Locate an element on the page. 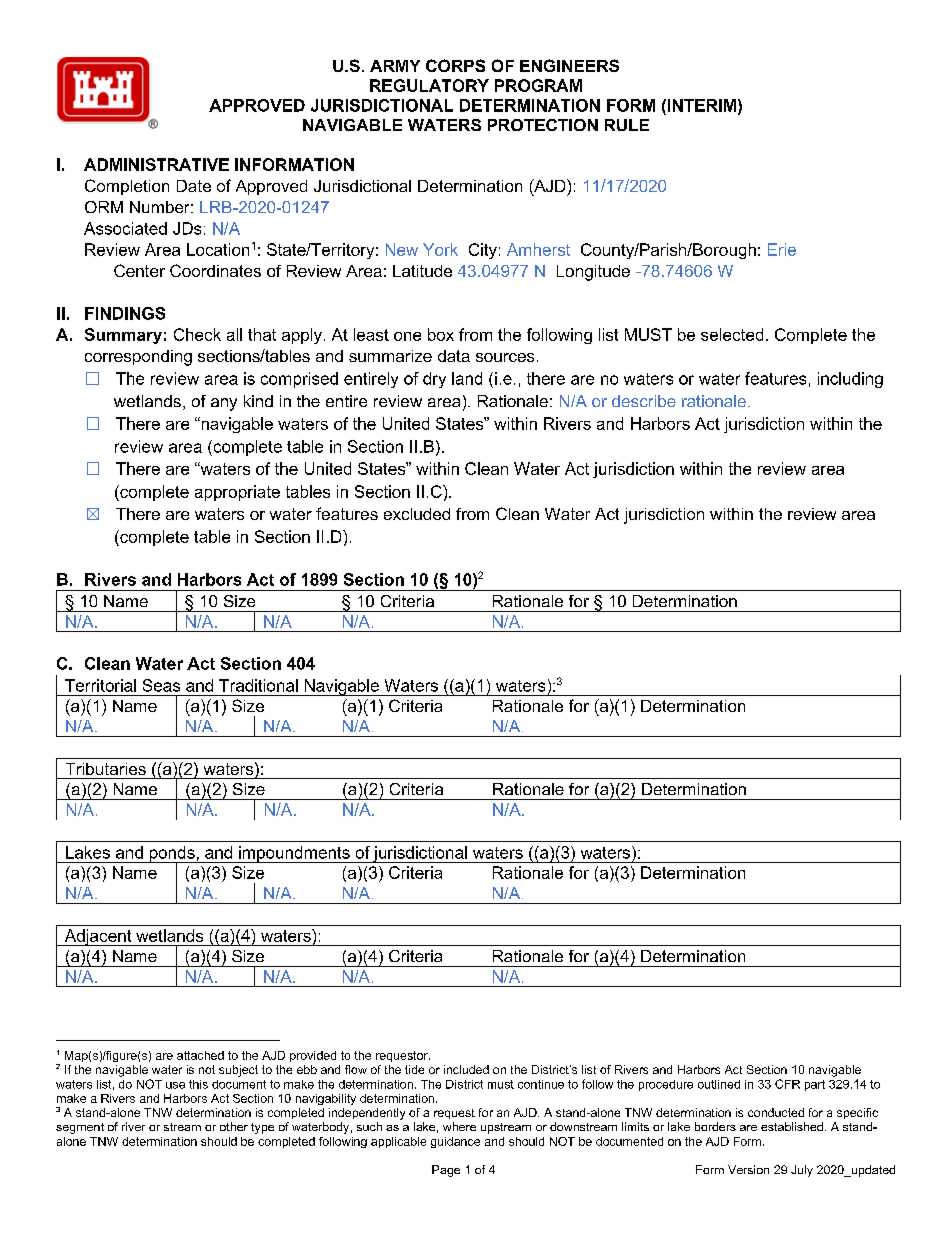  INTERIM is located at coordinates (700, 105).
